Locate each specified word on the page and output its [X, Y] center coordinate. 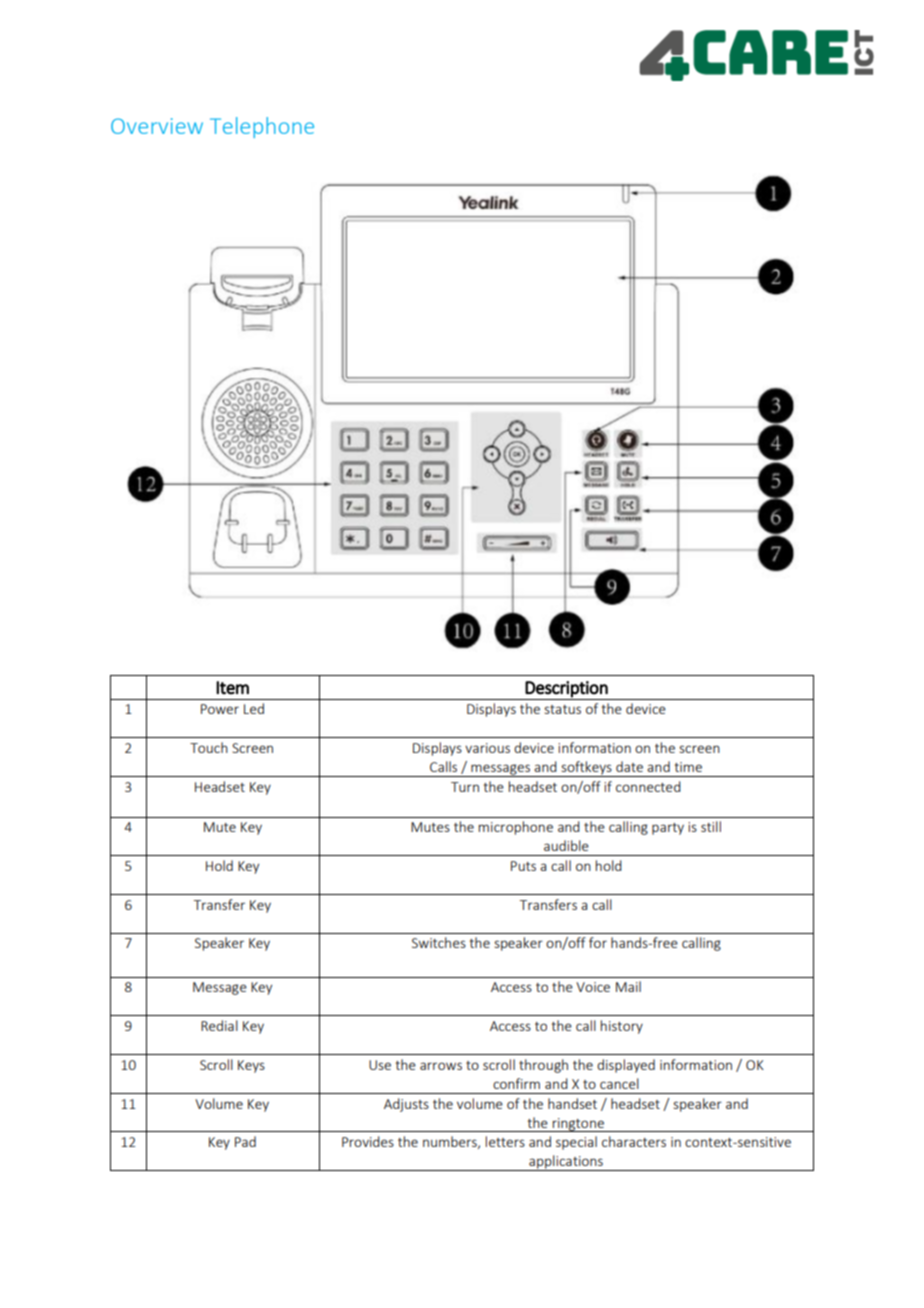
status [562, 709]
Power [220, 709]
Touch [209, 747]
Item [232, 688]
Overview [157, 126]
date [629, 766]
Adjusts [406, 1105]
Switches [439, 942]
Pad [245, 1141]
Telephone [262, 127]
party [668, 829]
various [487, 748]
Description [566, 689]
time [688, 767]
